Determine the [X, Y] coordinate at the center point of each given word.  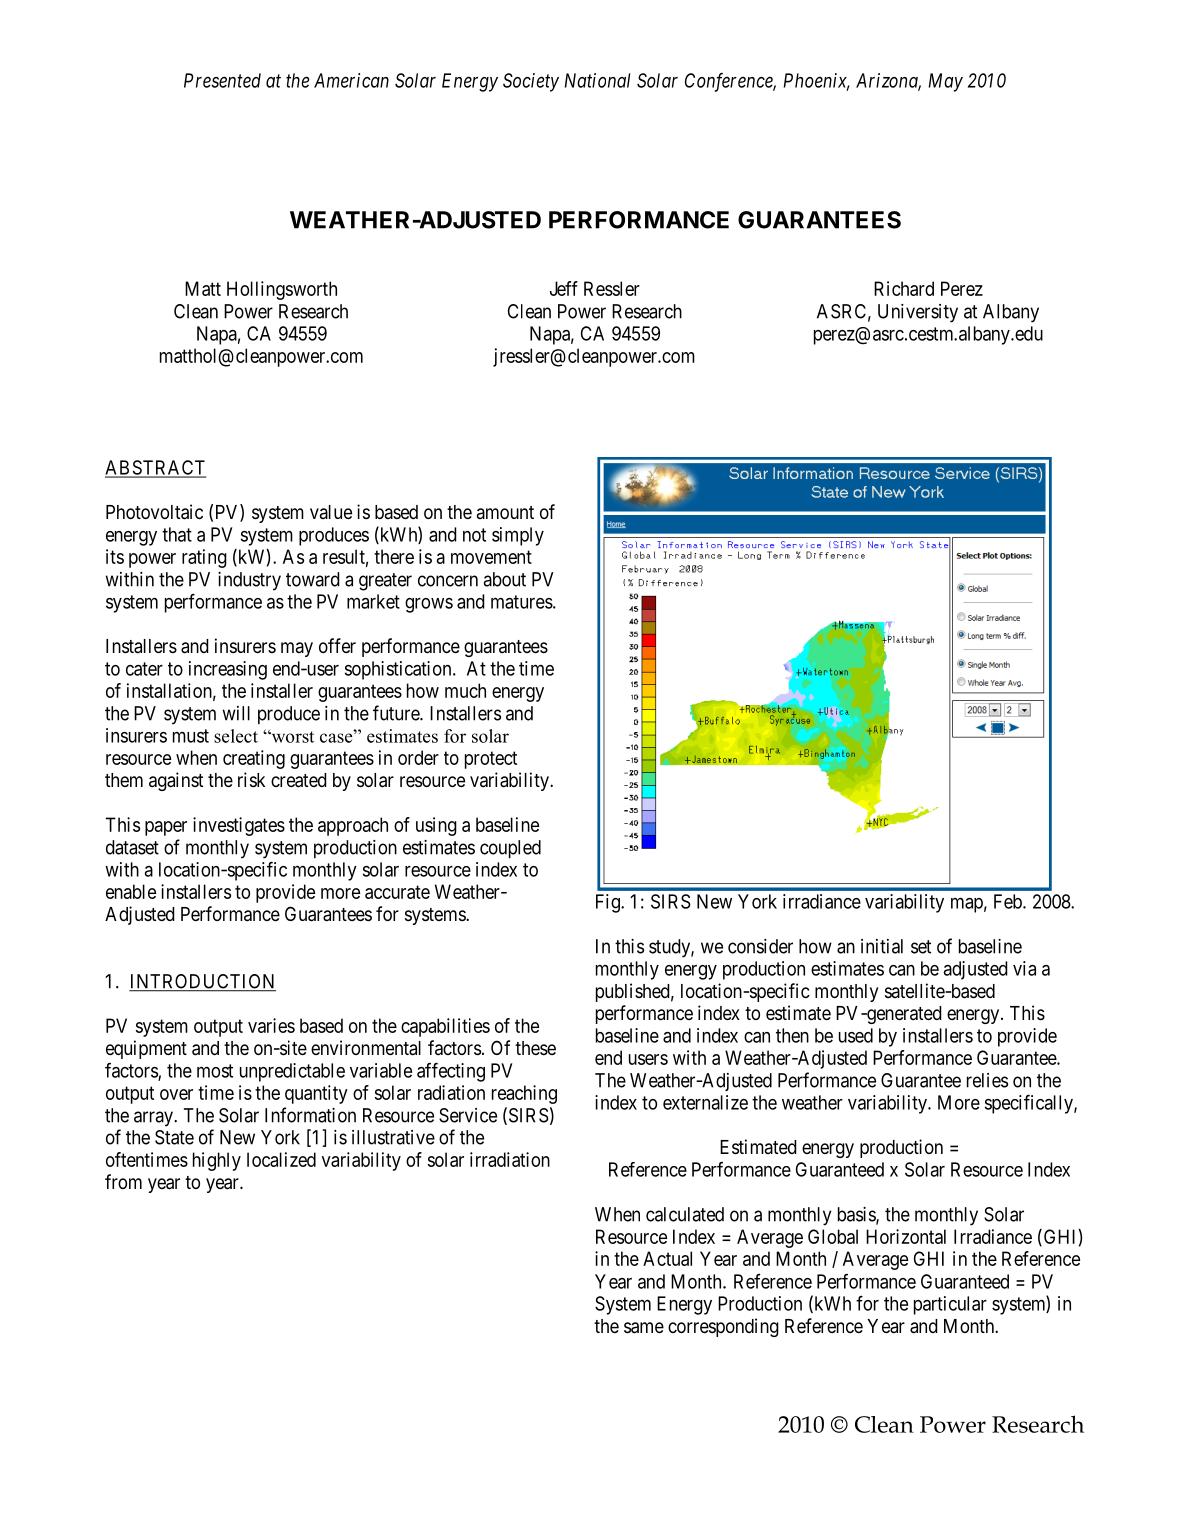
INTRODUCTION [202, 982]
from [123, 1181]
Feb [1009, 901]
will [236, 713]
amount [505, 512]
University [918, 313]
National [597, 80]
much [465, 690]
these [535, 1048]
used [856, 1035]
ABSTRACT [155, 468]
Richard [904, 288]
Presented [222, 80]
